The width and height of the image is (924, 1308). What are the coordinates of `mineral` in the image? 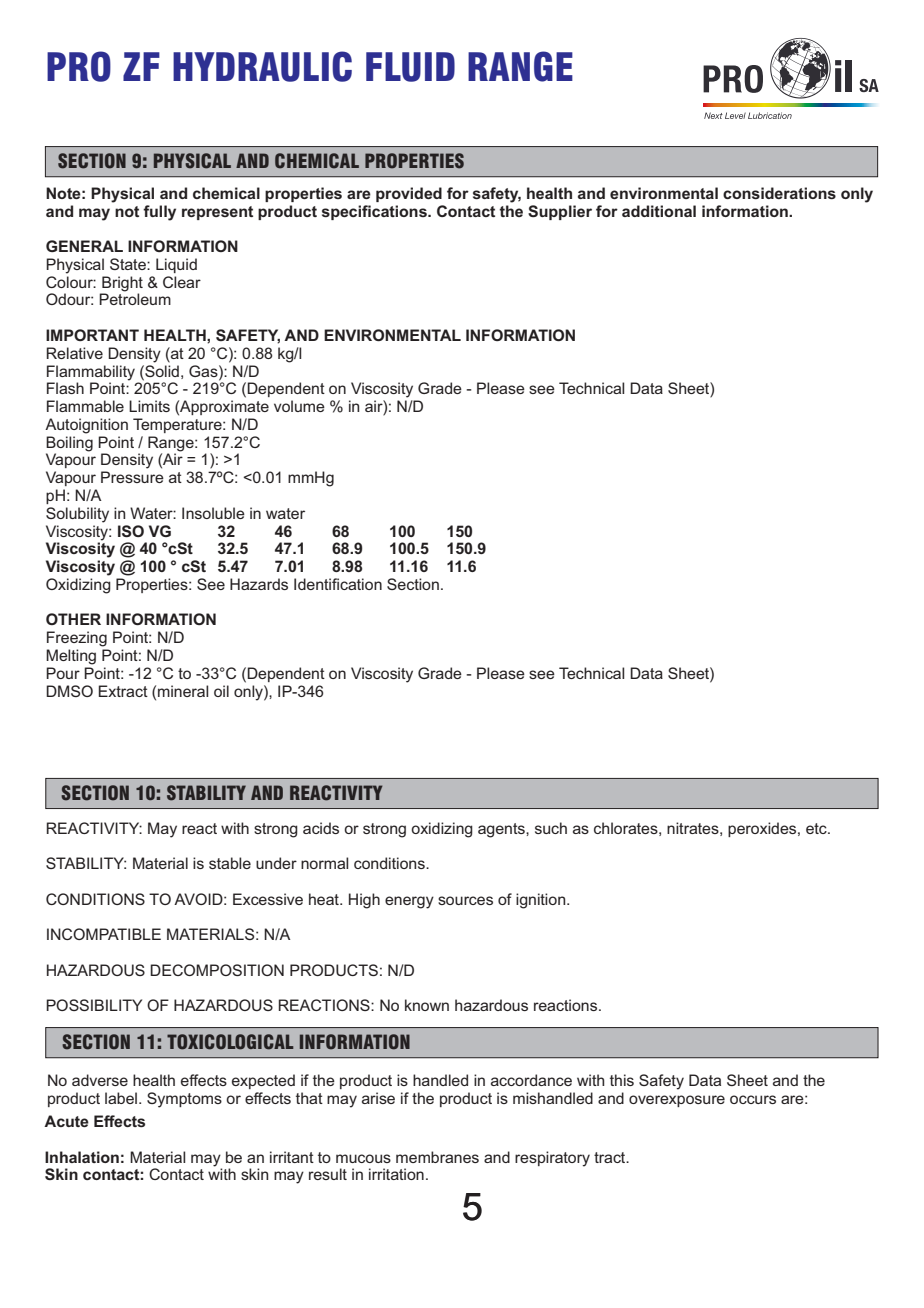 It's located at (183, 691).
